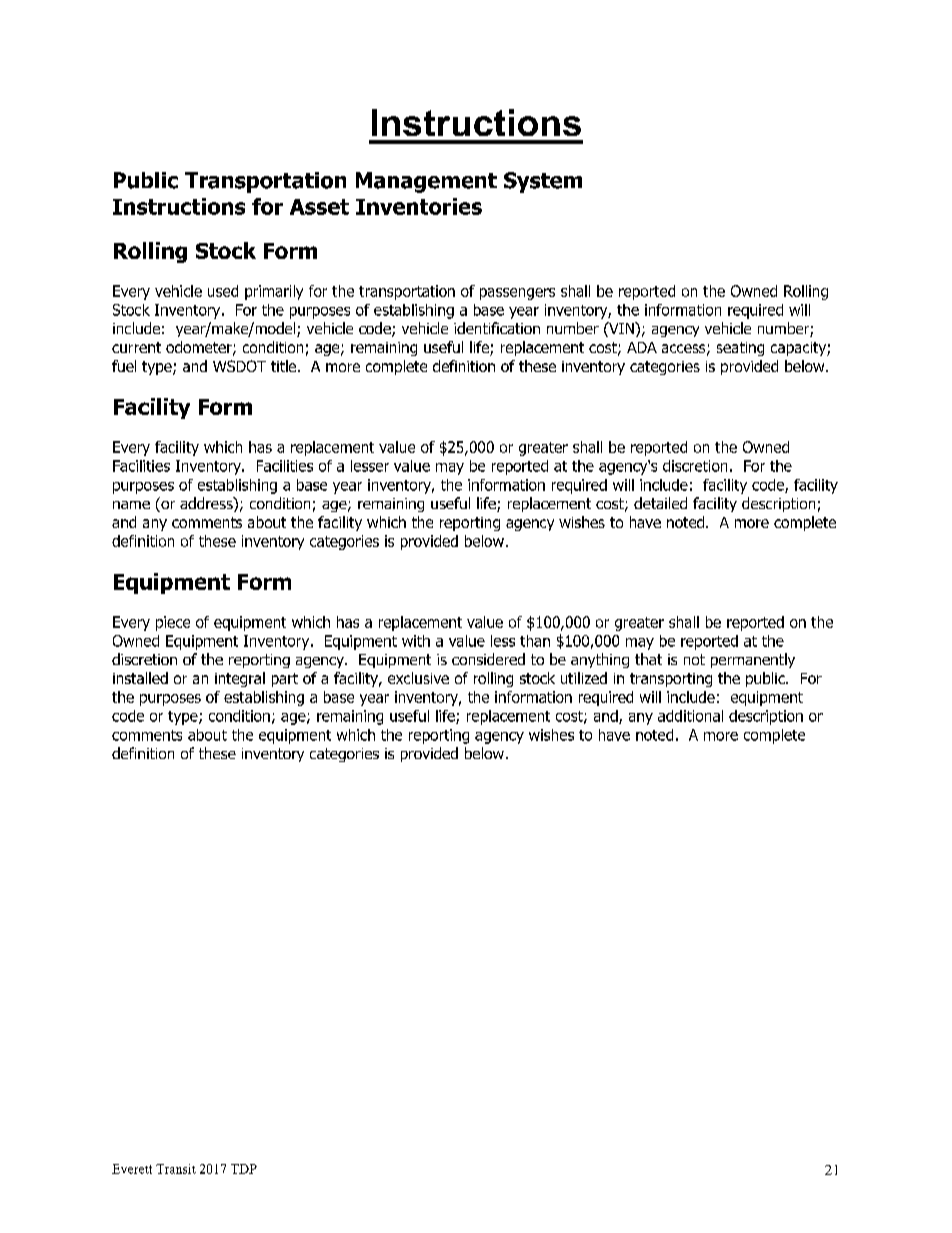 The width and height of the image is (952, 1233). Describe the element at coordinates (660, 503) in the image. I see `detailed` at that location.
